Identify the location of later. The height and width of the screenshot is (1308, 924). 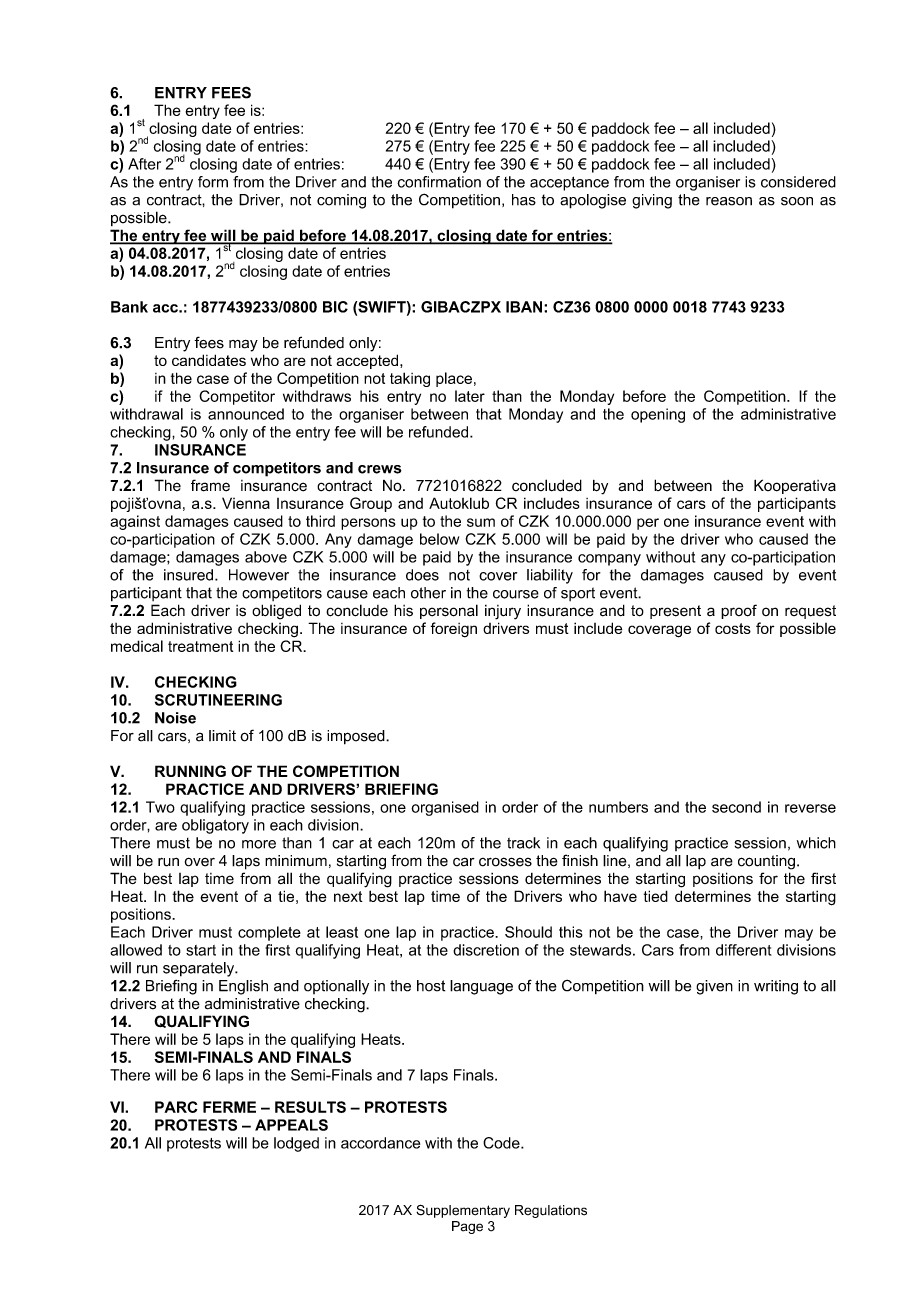
(470, 396).
